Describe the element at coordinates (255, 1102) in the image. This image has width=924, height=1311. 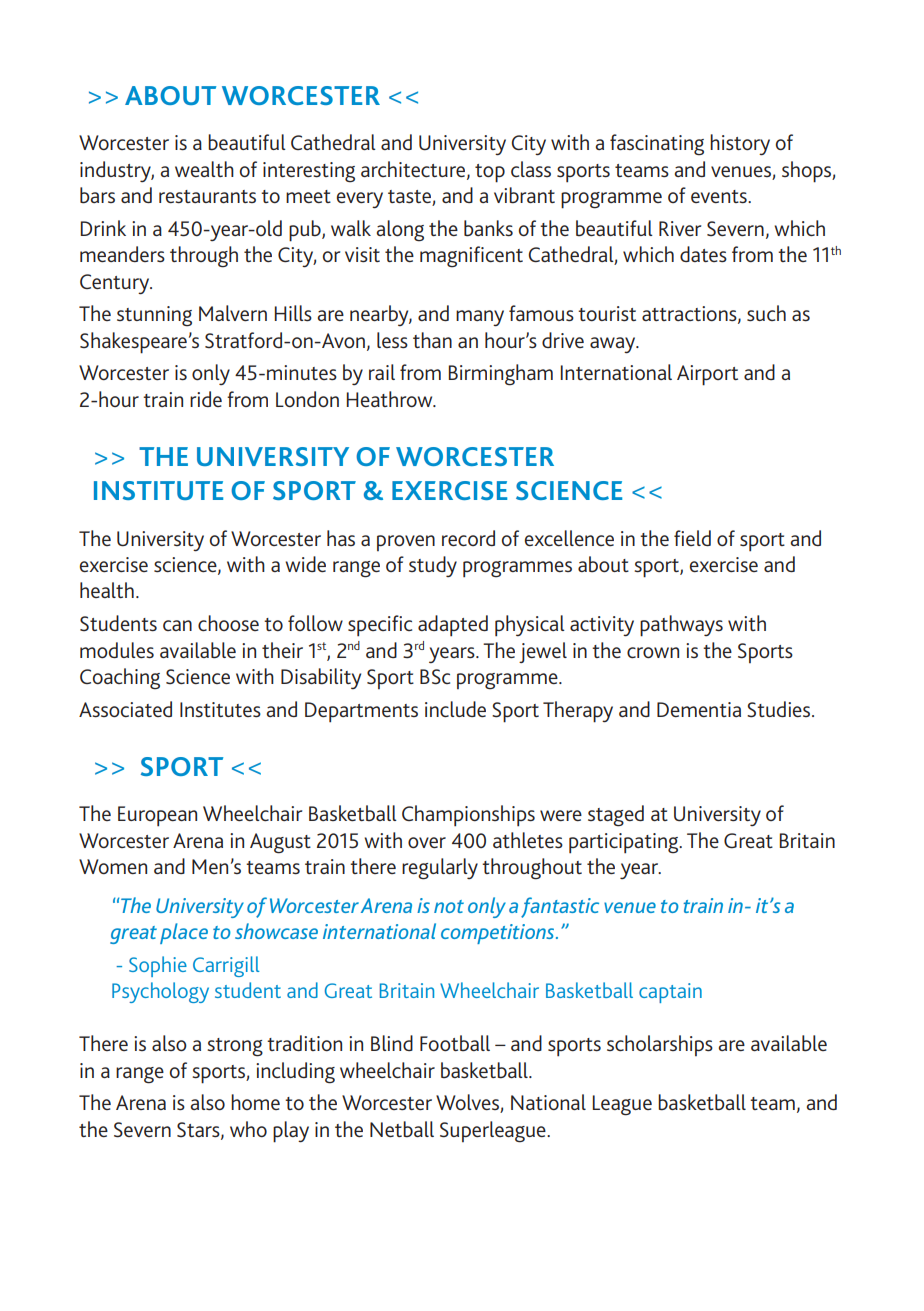
I see `home` at that location.
